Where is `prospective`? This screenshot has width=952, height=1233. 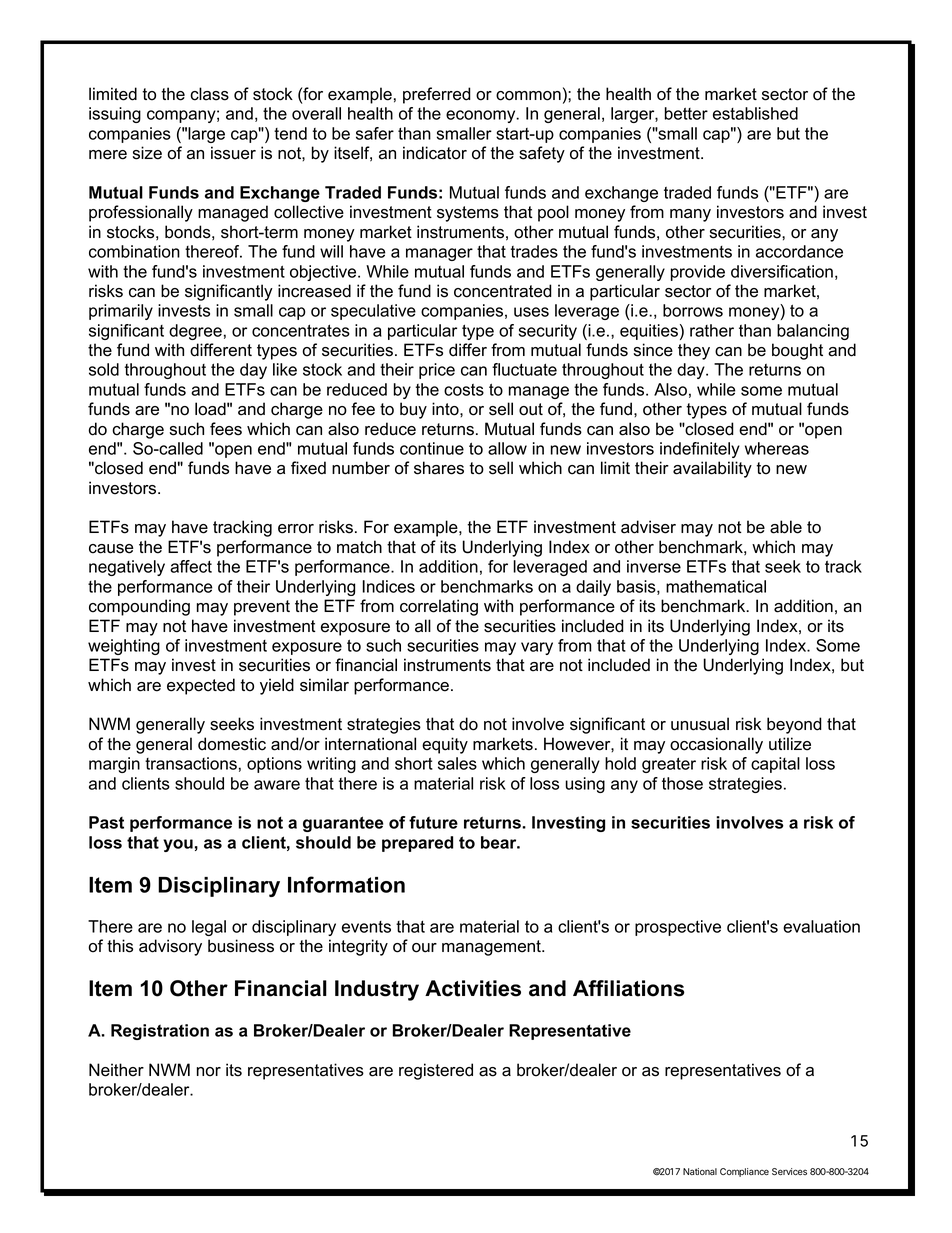 prospective is located at coordinates (678, 928).
